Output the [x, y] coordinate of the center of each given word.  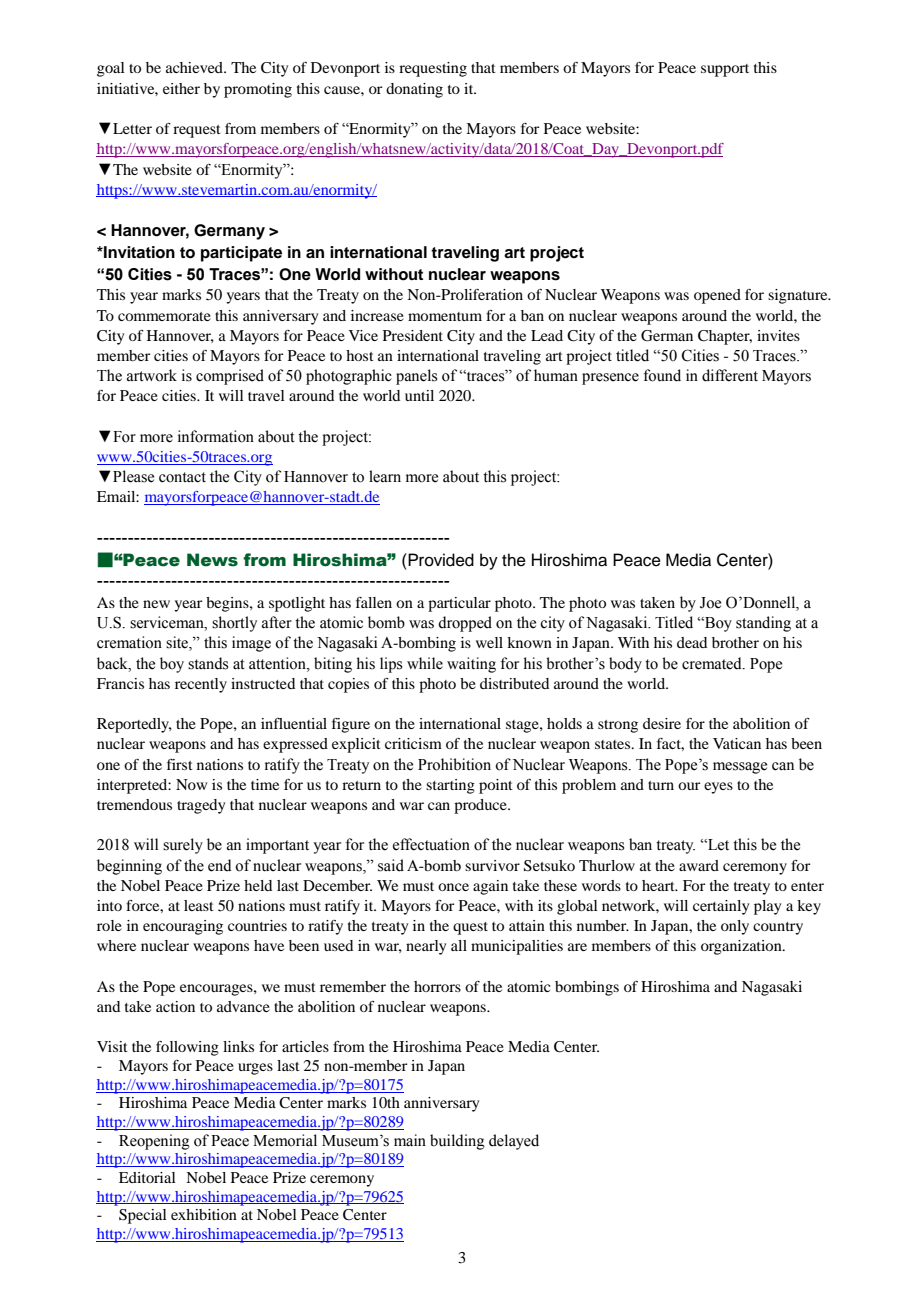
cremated [713, 663]
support [725, 70]
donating [414, 90]
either [181, 88]
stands [208, 663]
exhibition [204, 1214]
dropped [465, 624]
